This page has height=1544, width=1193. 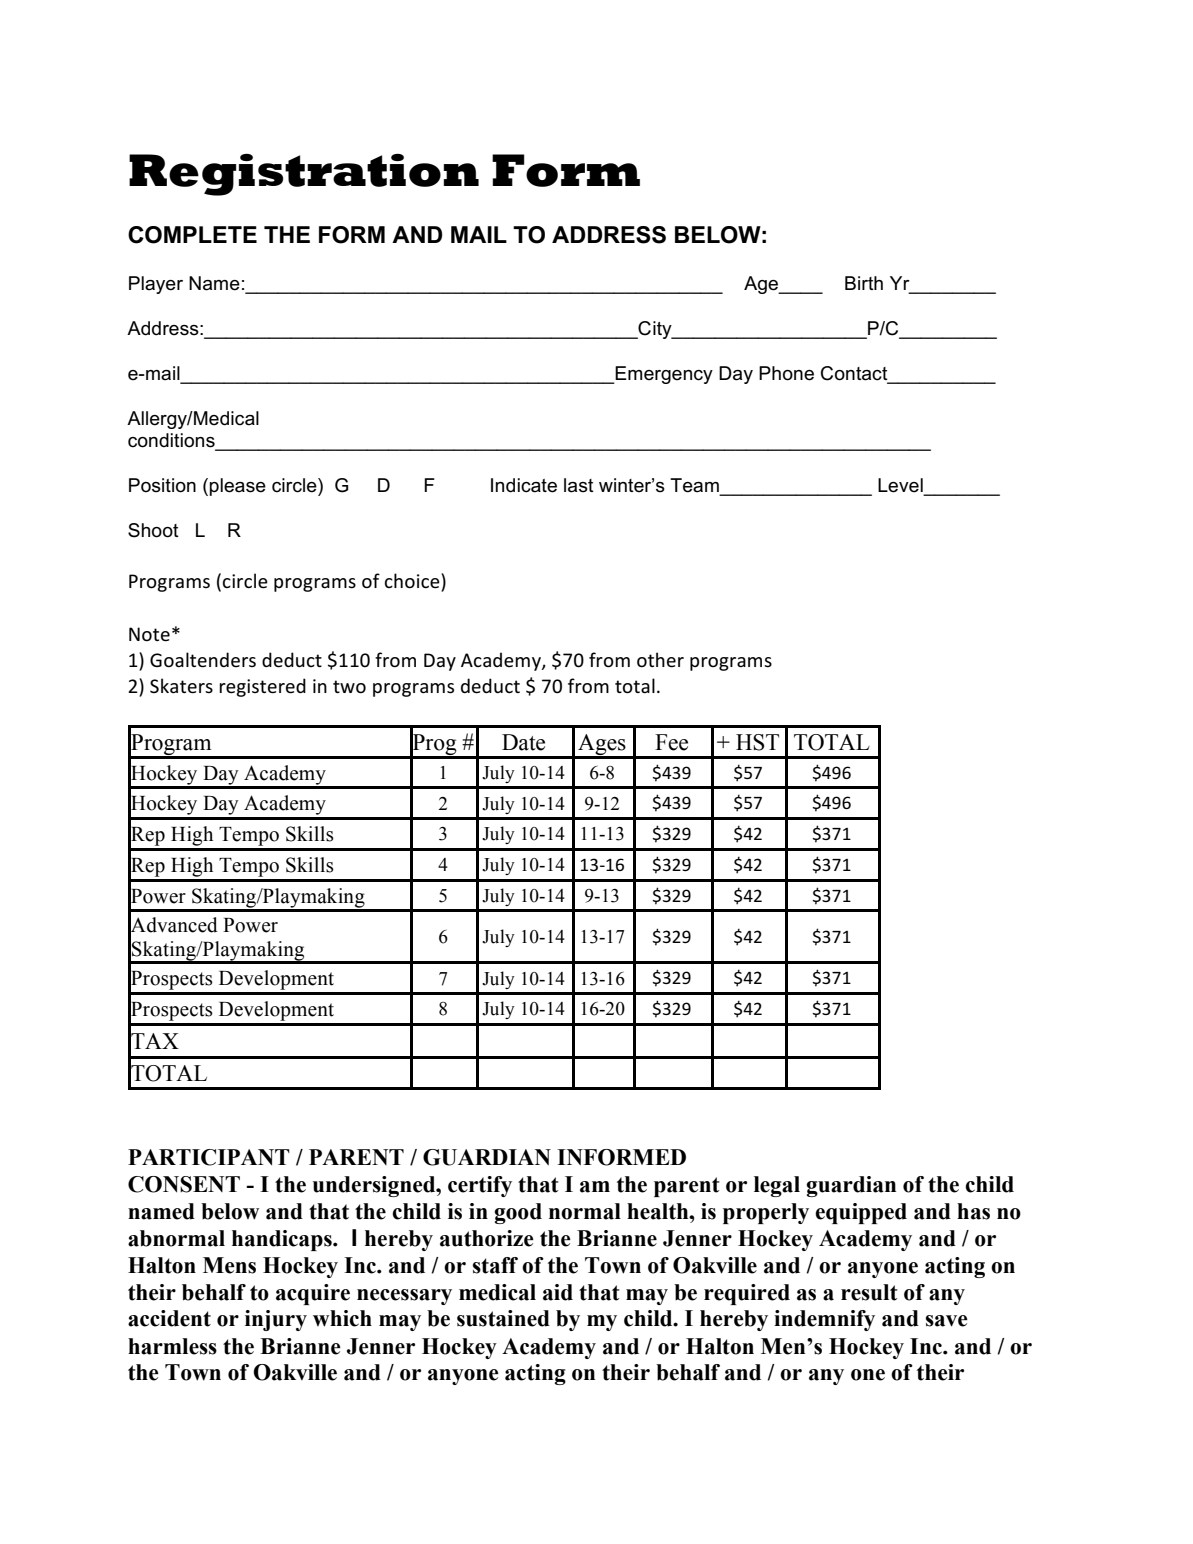 What do you see at coordinates (757, 742) in the page?
I see `HST` at bounding box center [757, 742].
